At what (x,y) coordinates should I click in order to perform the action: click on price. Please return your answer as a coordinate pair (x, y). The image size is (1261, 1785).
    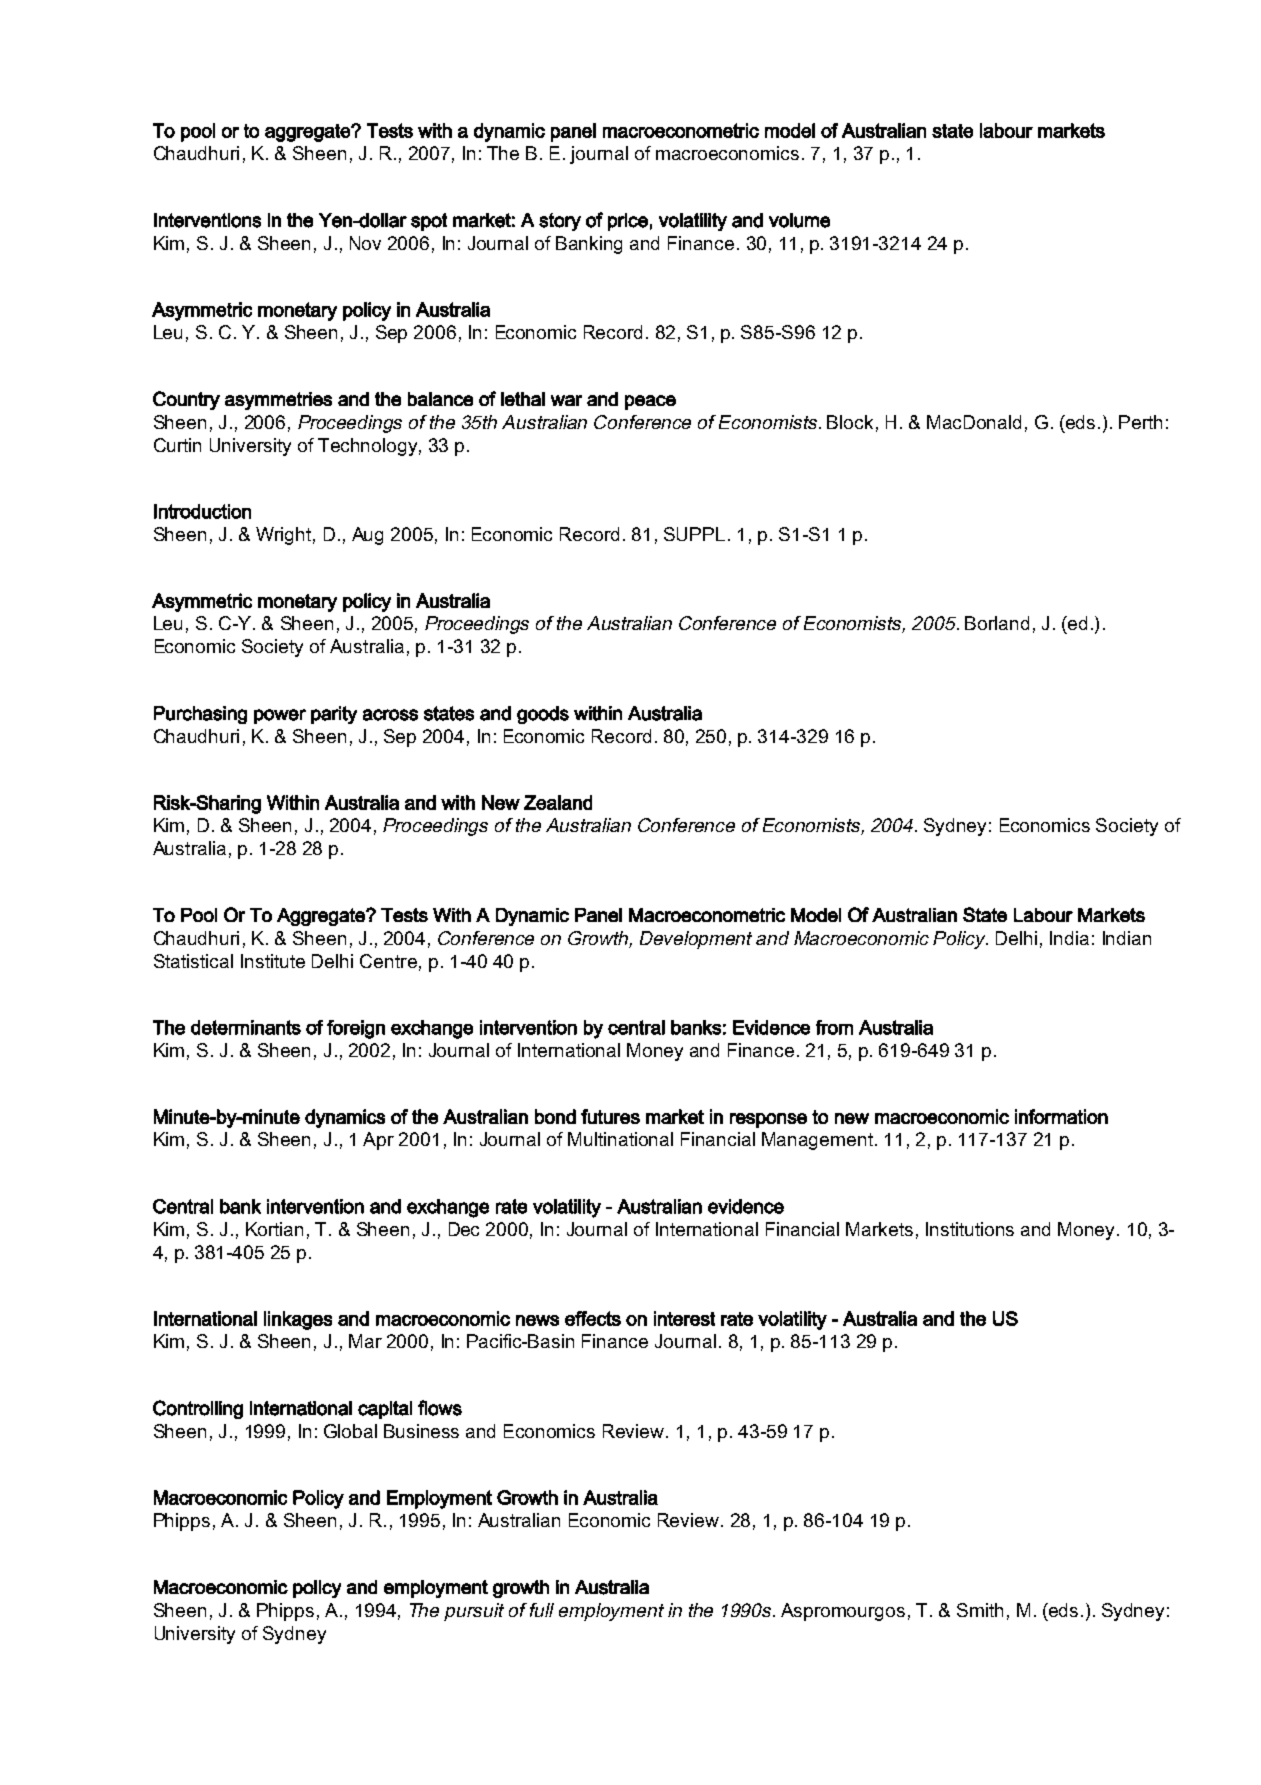
    Looking at the image, I should click on (628, 222).
